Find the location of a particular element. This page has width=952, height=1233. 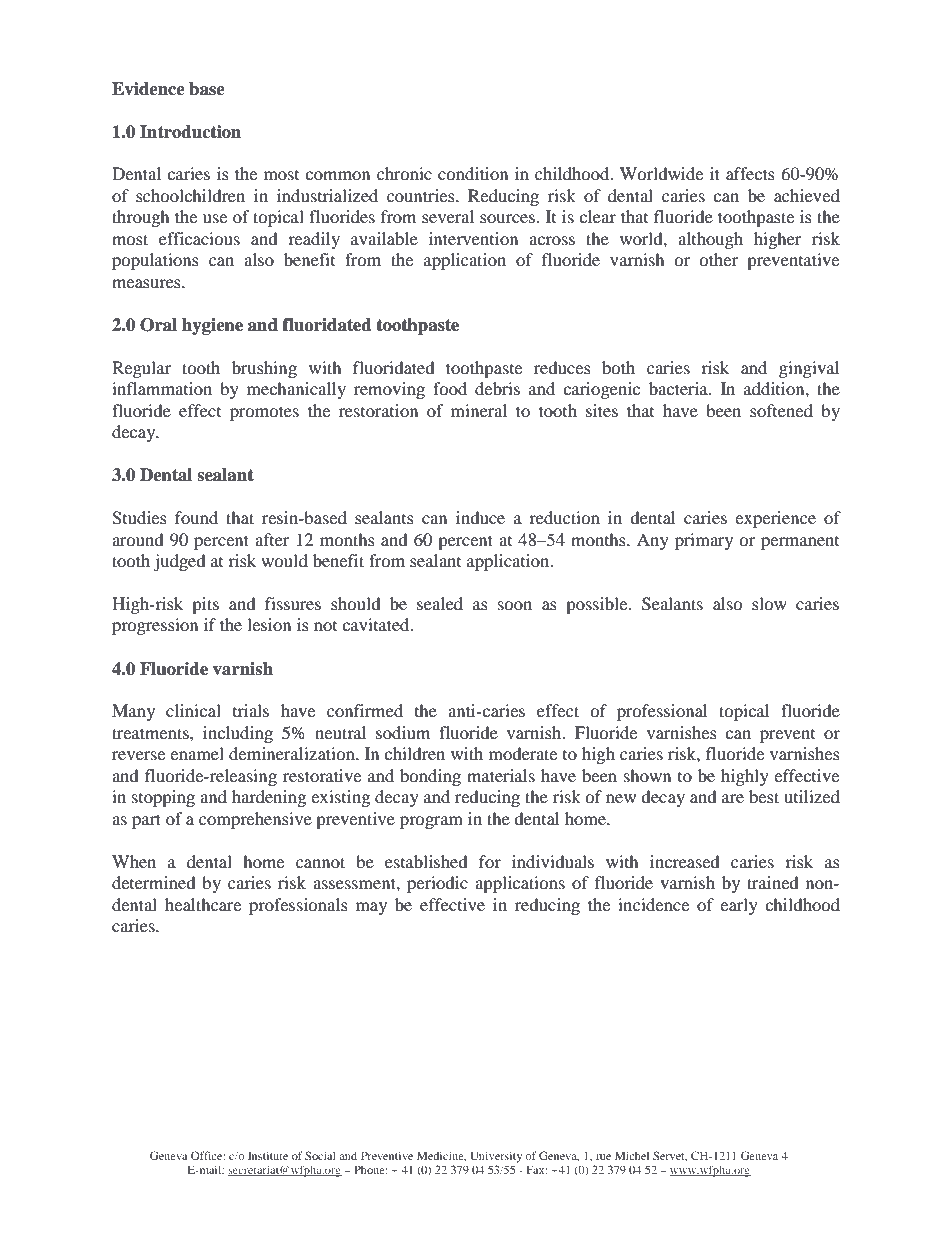

condition is located at coordinates (473, 173).
